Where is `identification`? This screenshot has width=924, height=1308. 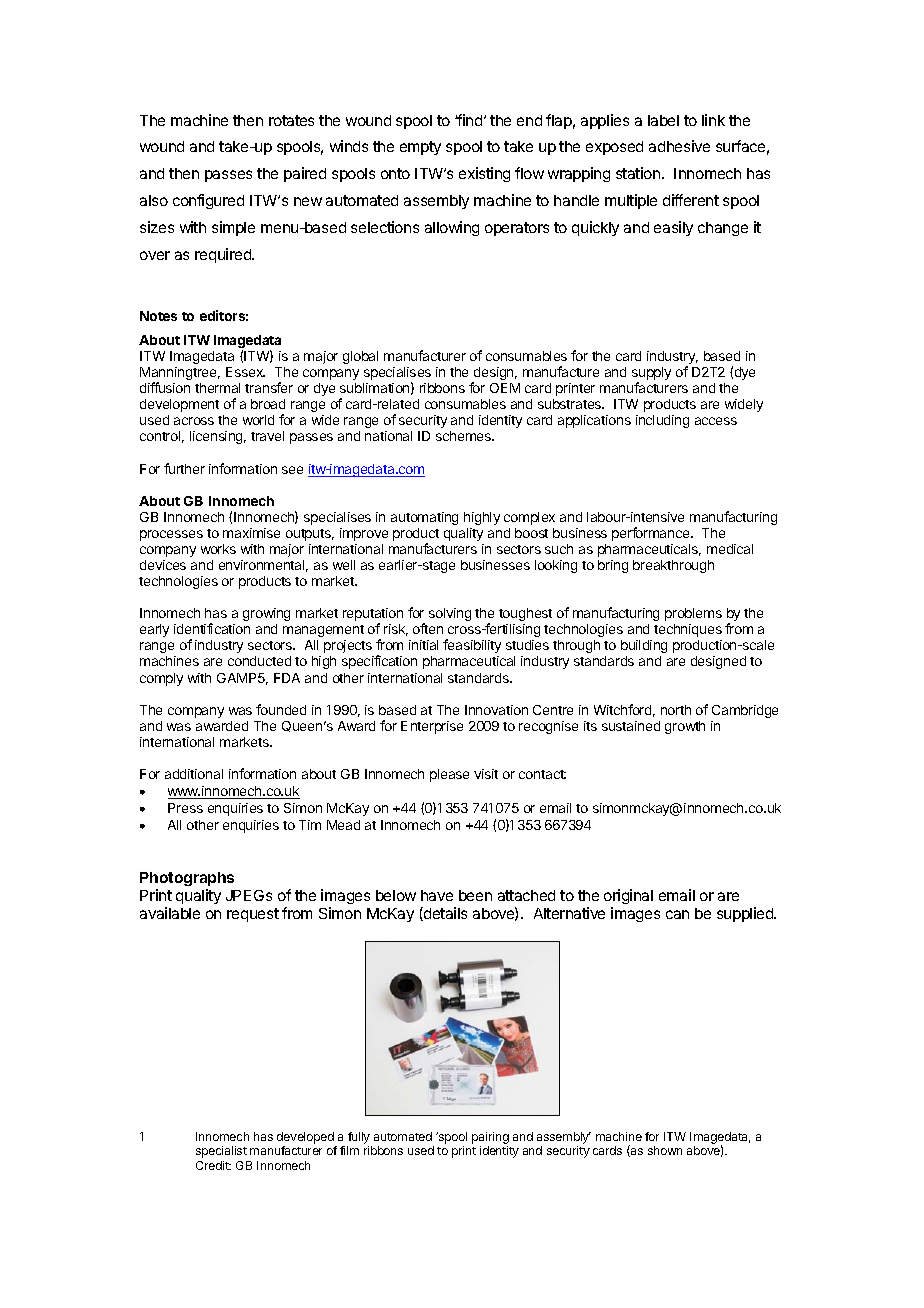
identification is located at coordinates (212, 628).
